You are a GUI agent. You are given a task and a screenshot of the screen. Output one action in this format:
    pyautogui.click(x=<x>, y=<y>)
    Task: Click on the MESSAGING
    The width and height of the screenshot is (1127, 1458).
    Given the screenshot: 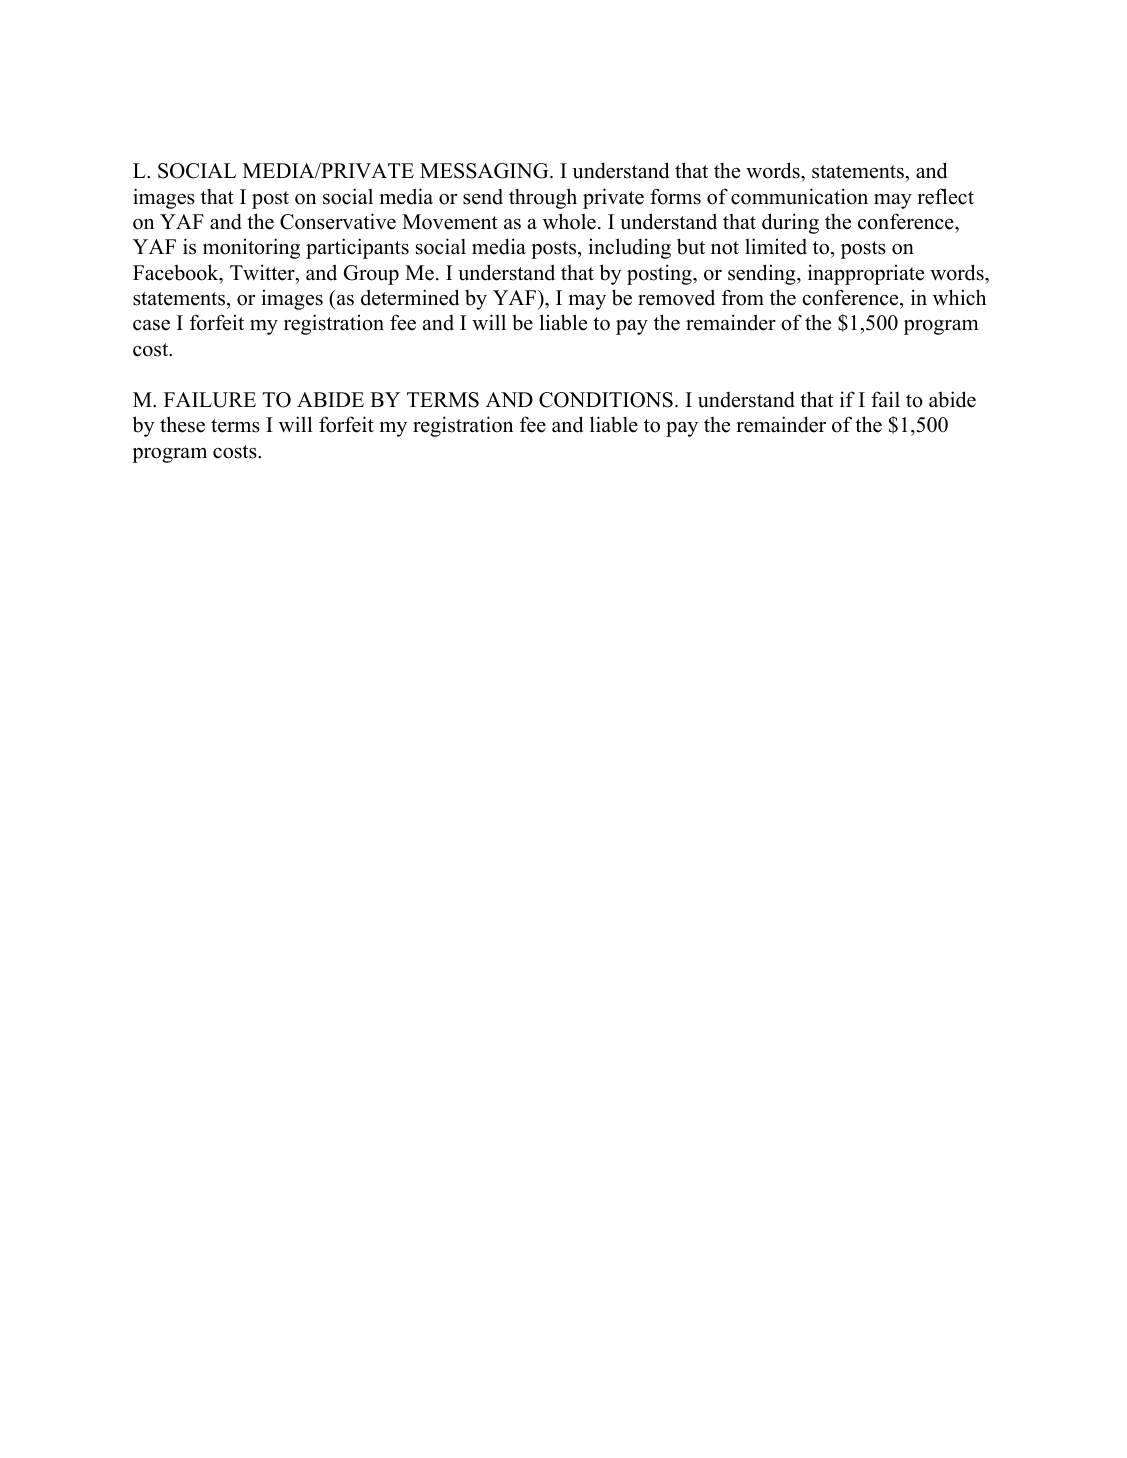 What is the action you would take?
    pyautogui.click(x=485, y=171)
